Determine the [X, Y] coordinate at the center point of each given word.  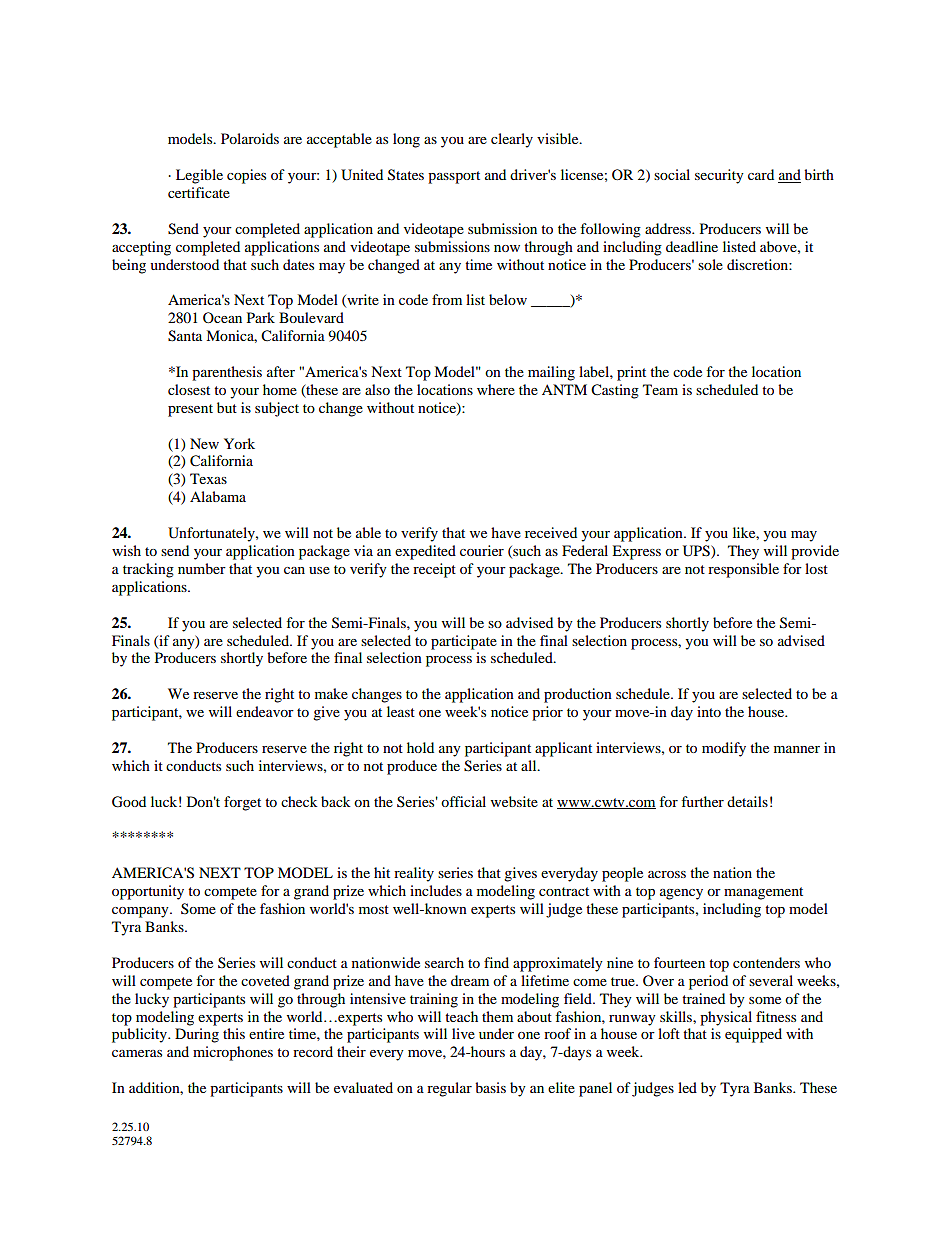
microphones [233, 1053]
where [496, 389]
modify [724, 749]
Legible [199, 176]
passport [454, 177]
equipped [753, 1035]
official [463, 801]
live [463, 1033]
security [719, 176]
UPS [697, 552]
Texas [208, 478]
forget [242, 803]
